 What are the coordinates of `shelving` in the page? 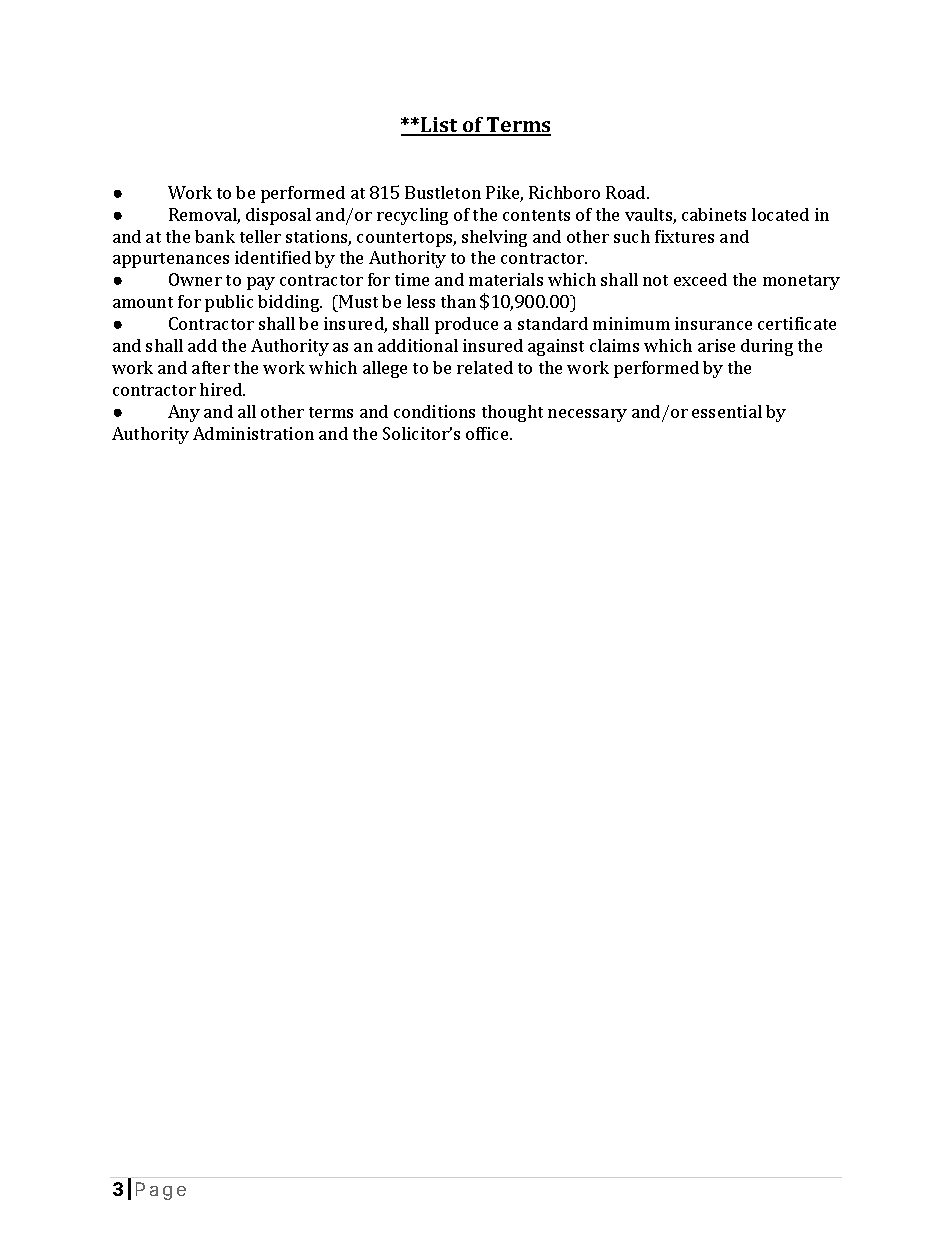 It's located at (494, 238).
